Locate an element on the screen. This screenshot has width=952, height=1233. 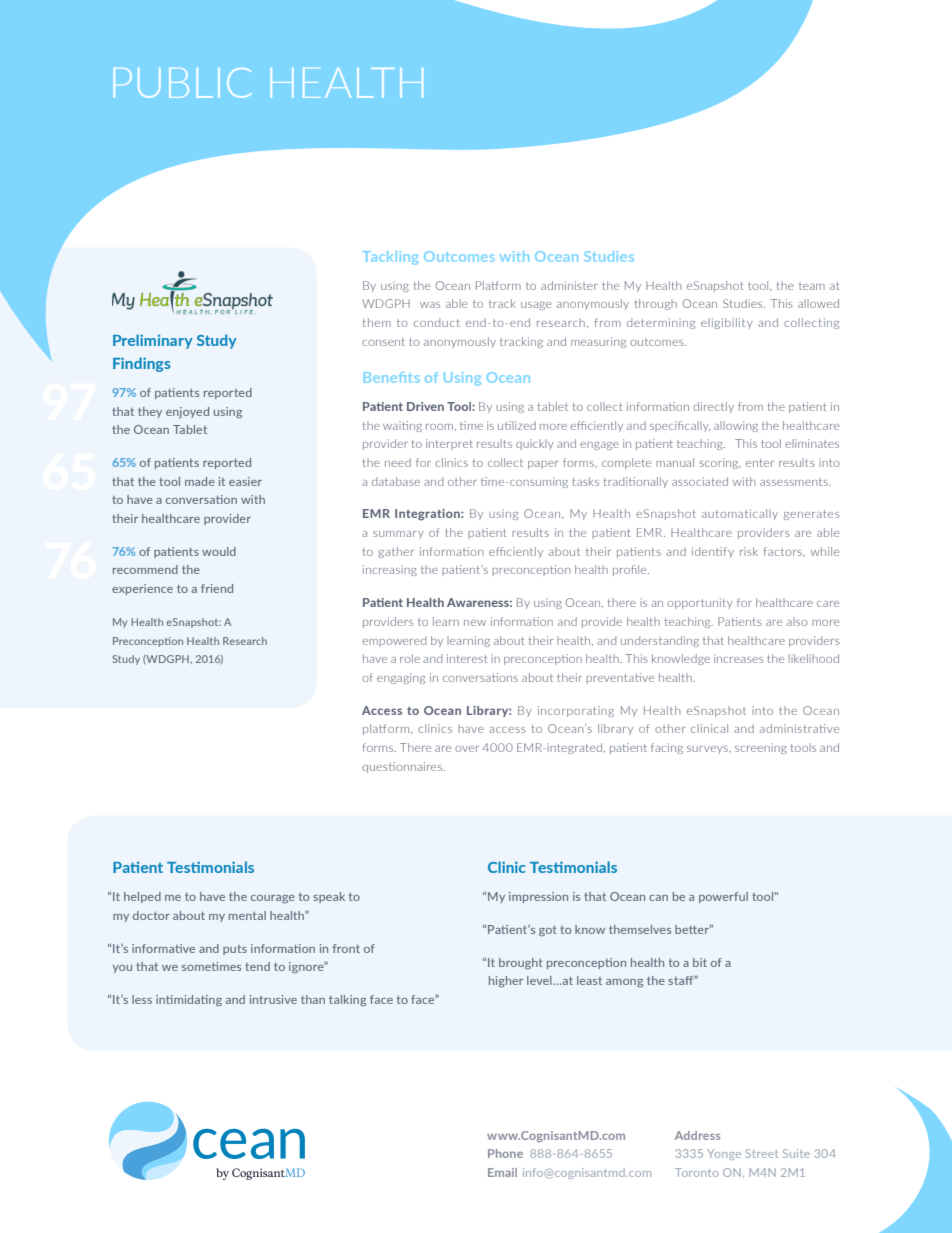
enter is located at coordinates (760, 463).
